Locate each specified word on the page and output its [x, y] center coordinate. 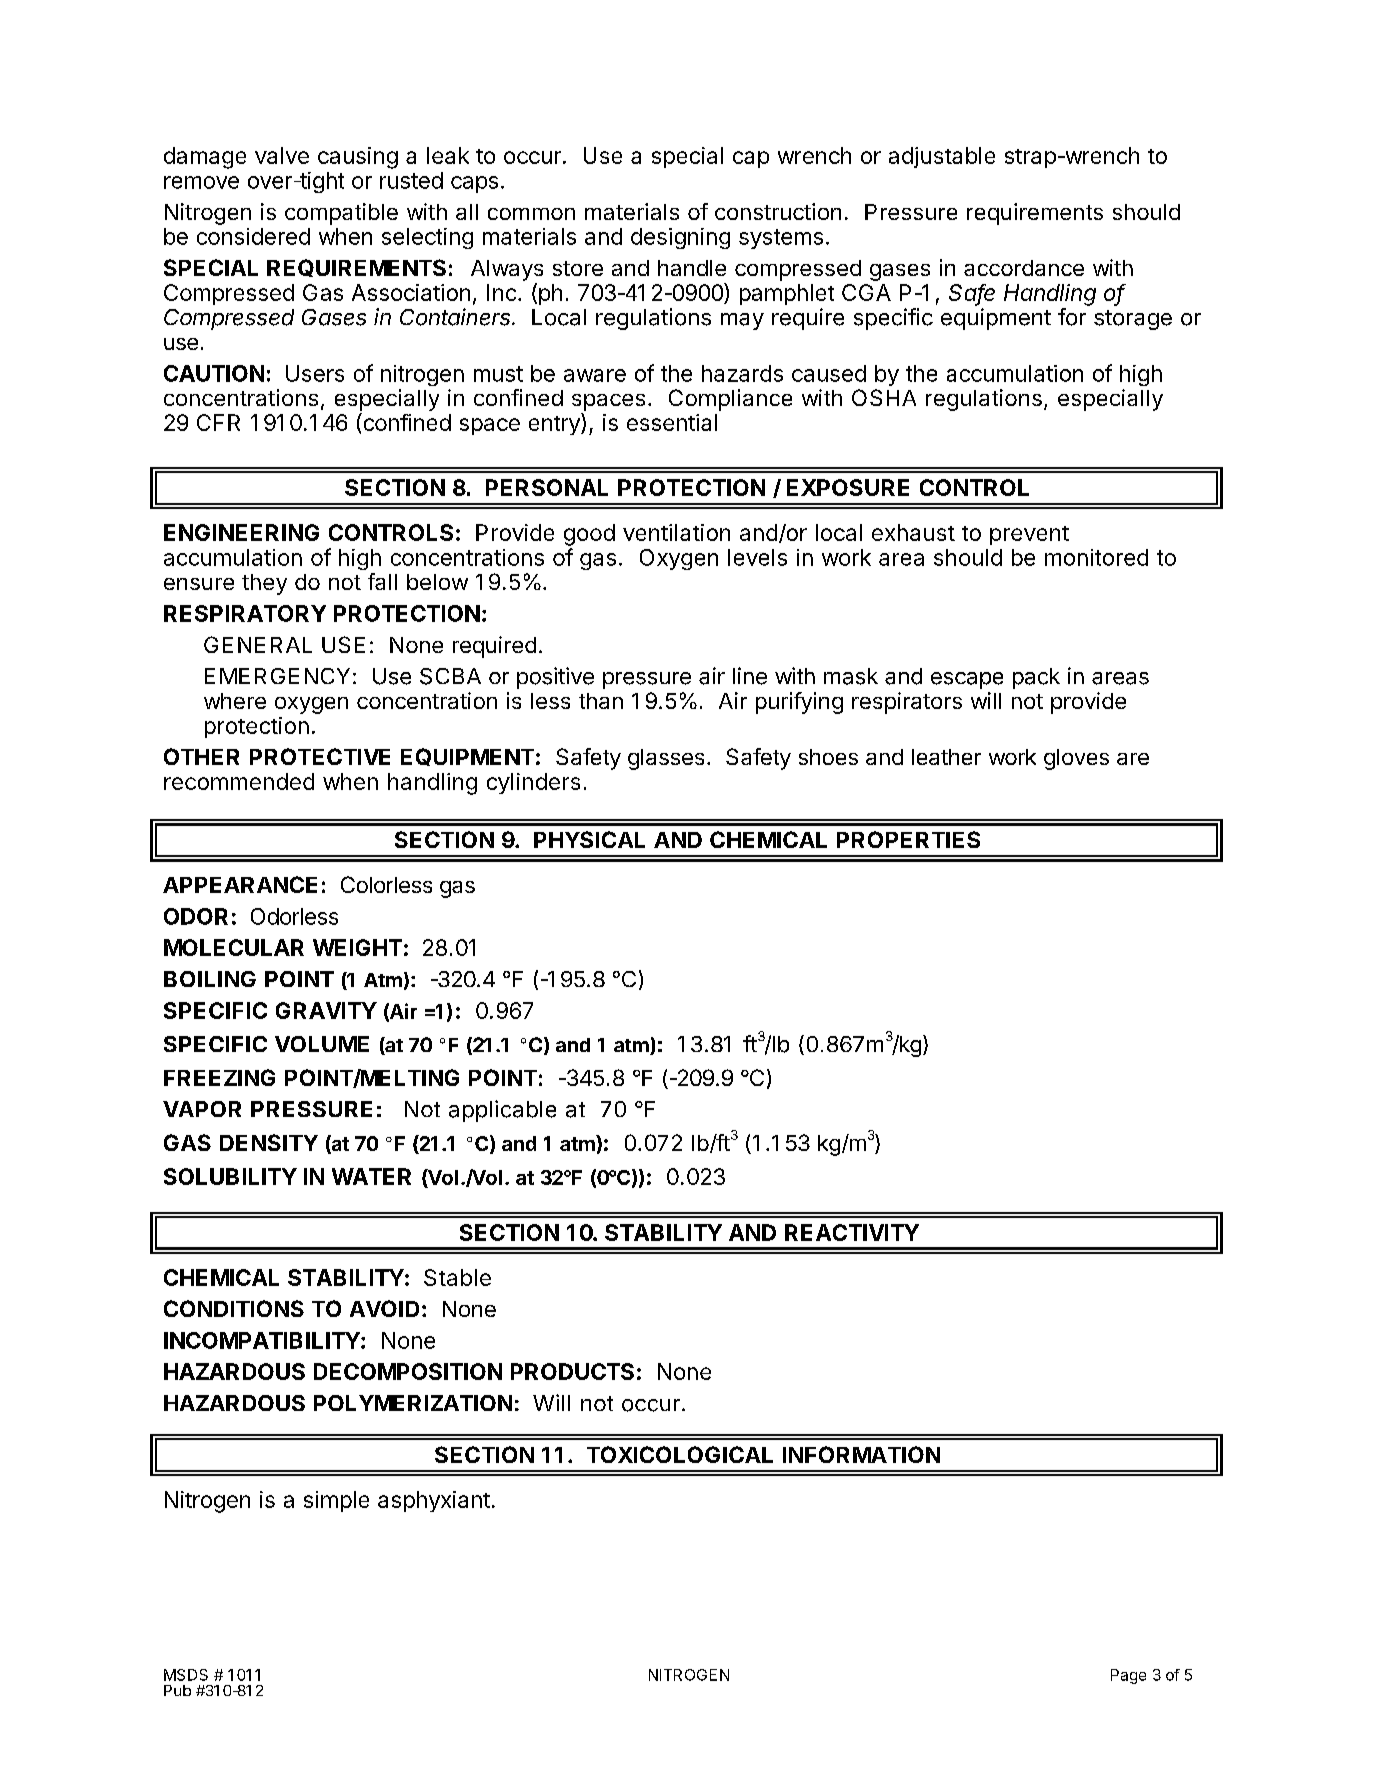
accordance [1024, 268]
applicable [502, 1111]
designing [680, 238]
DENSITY [269, 1142]
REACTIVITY [852, 1232]
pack [1036, 678]
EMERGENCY [277, 676]
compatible [341, 214]
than [601, 701]
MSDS [186, 1675]
